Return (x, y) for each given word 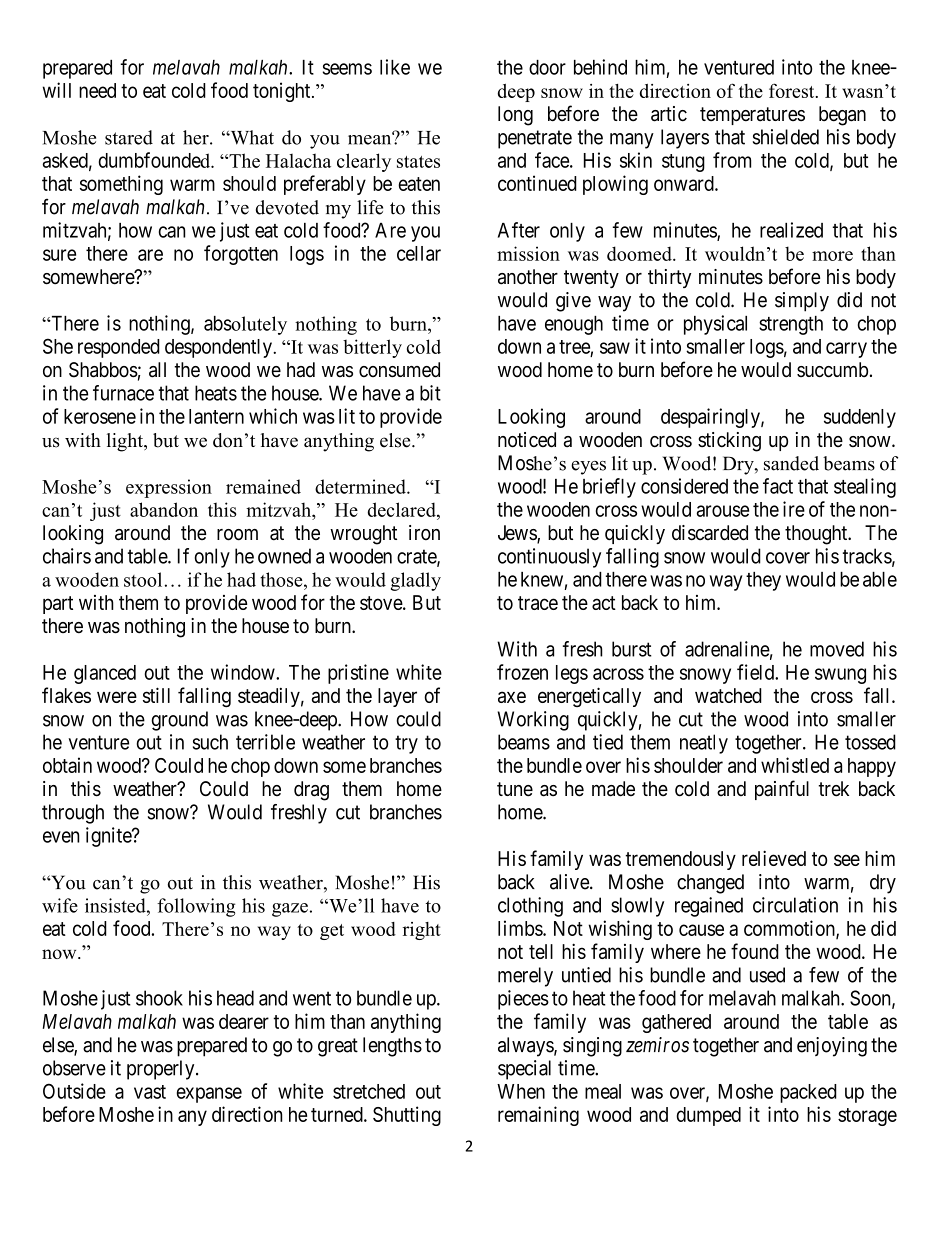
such (210, 742)
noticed (527, 440)
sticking (729, 442)
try (406, 744)
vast (150, 1092)
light (126, 442)
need (97, 90)
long (515, 116)
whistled (795, 765)
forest (793, 90)
